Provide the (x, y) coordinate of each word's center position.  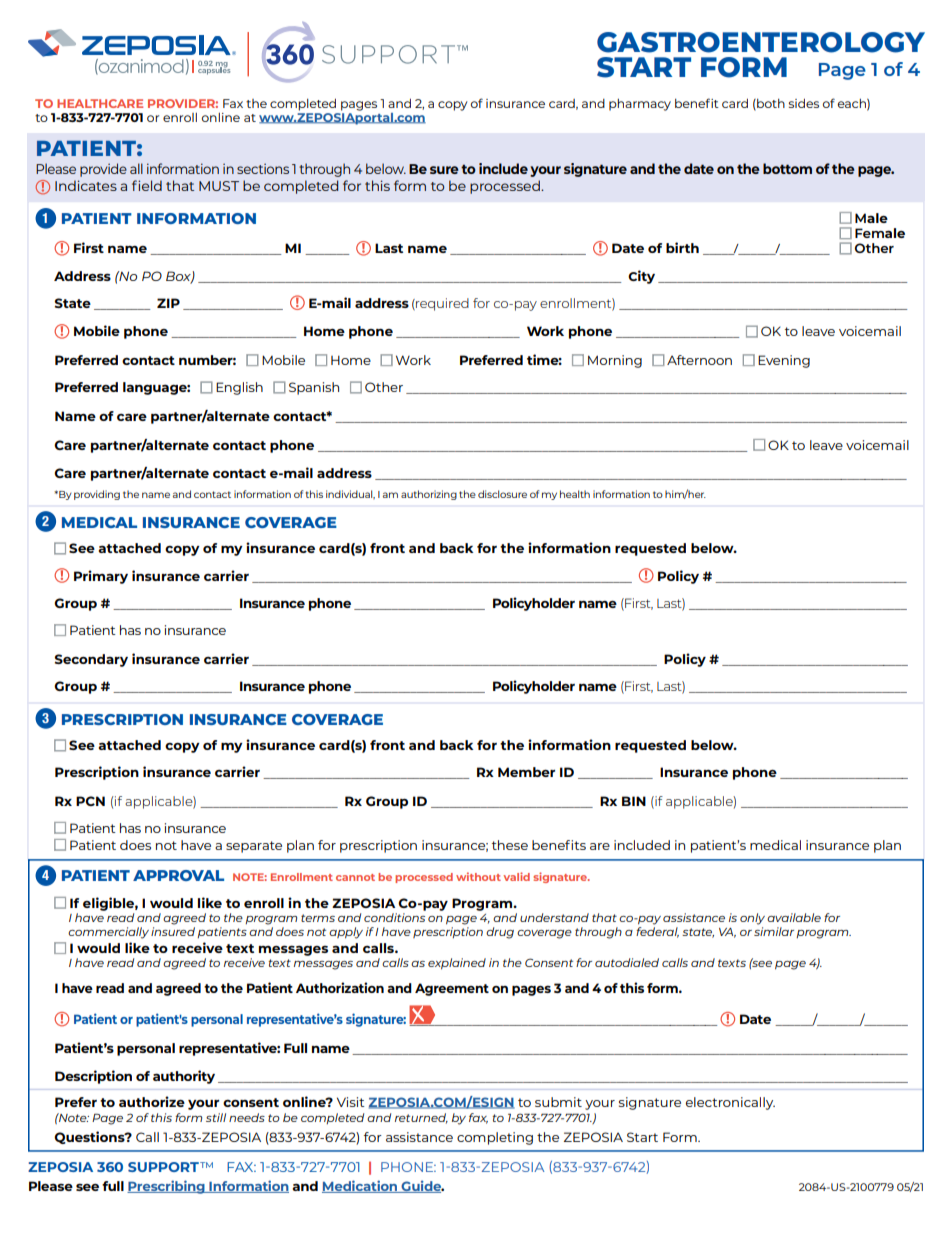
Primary (101, 577)
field (147, 185)
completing (495, 1138)
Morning (615, 361)
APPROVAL (178, 875)
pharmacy (640, 105)
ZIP (168, 303)
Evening (784, 361)
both (770, 104)
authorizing (429, 495)
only (752, 919)
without (478, 876)
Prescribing (167, 1187)
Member (526, 772)
